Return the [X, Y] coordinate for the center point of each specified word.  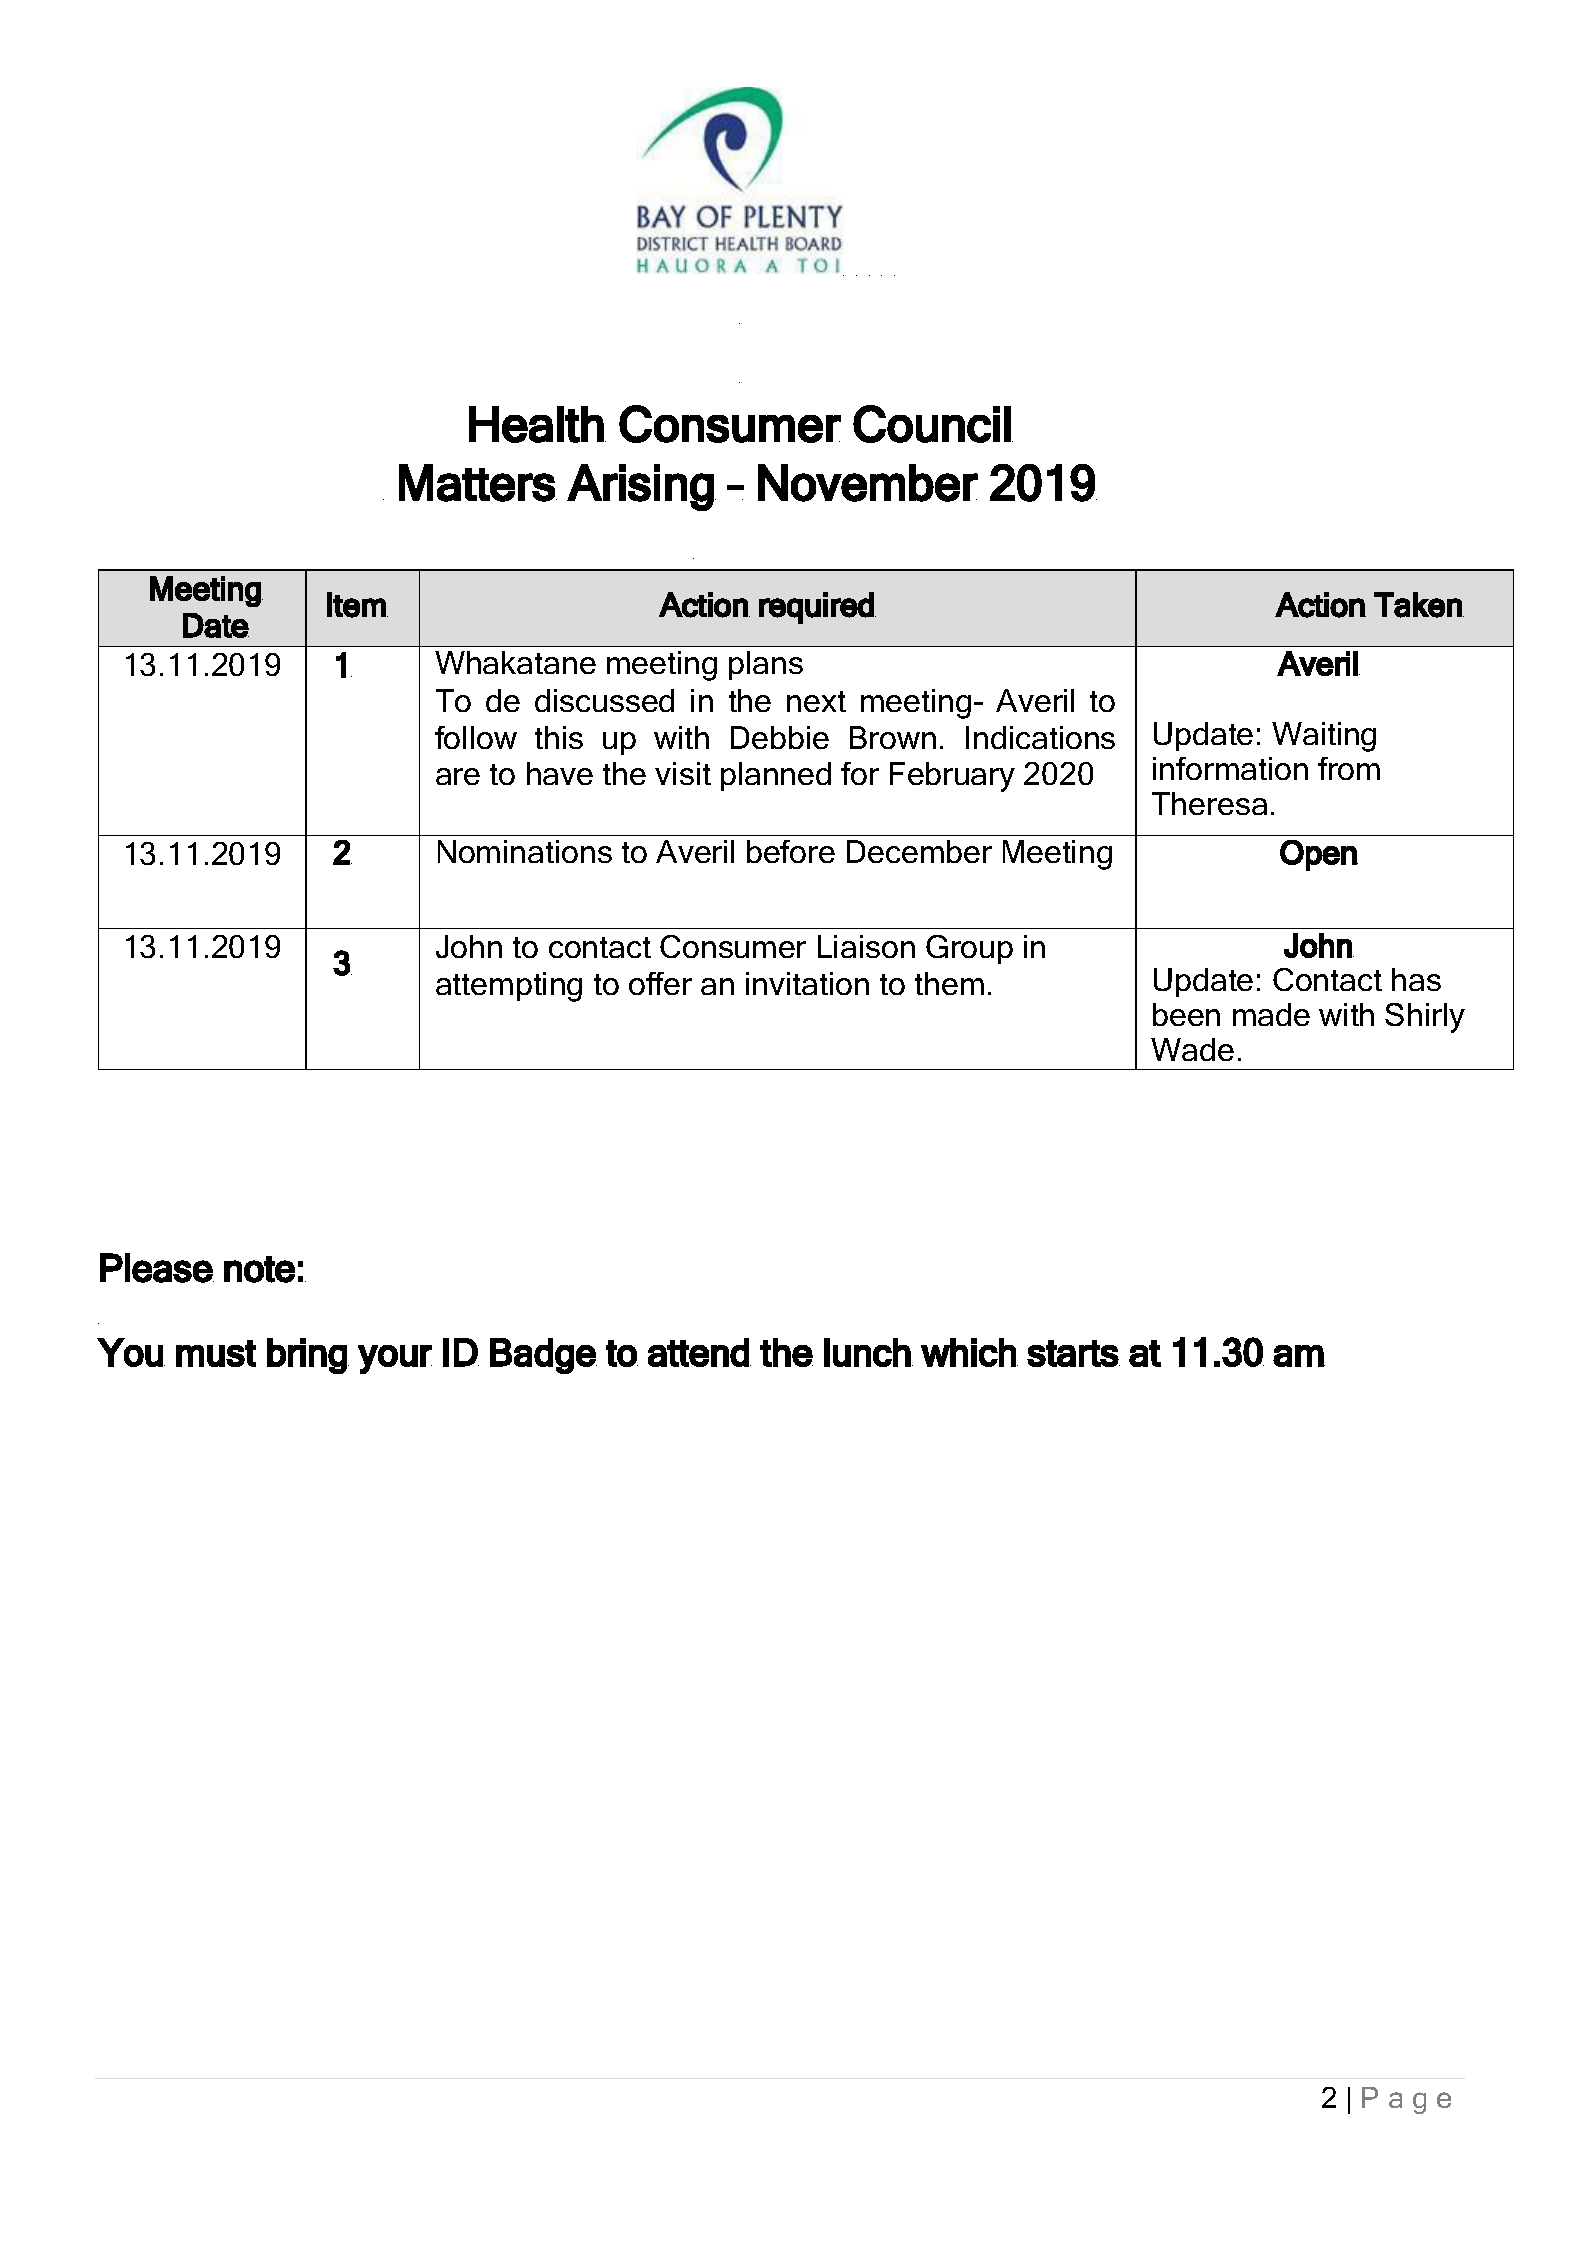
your [395, 1359]
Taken [1419, 605]
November [868, 483]
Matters [478, 483]
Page [1406, 2100]
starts [1073, 1353]
